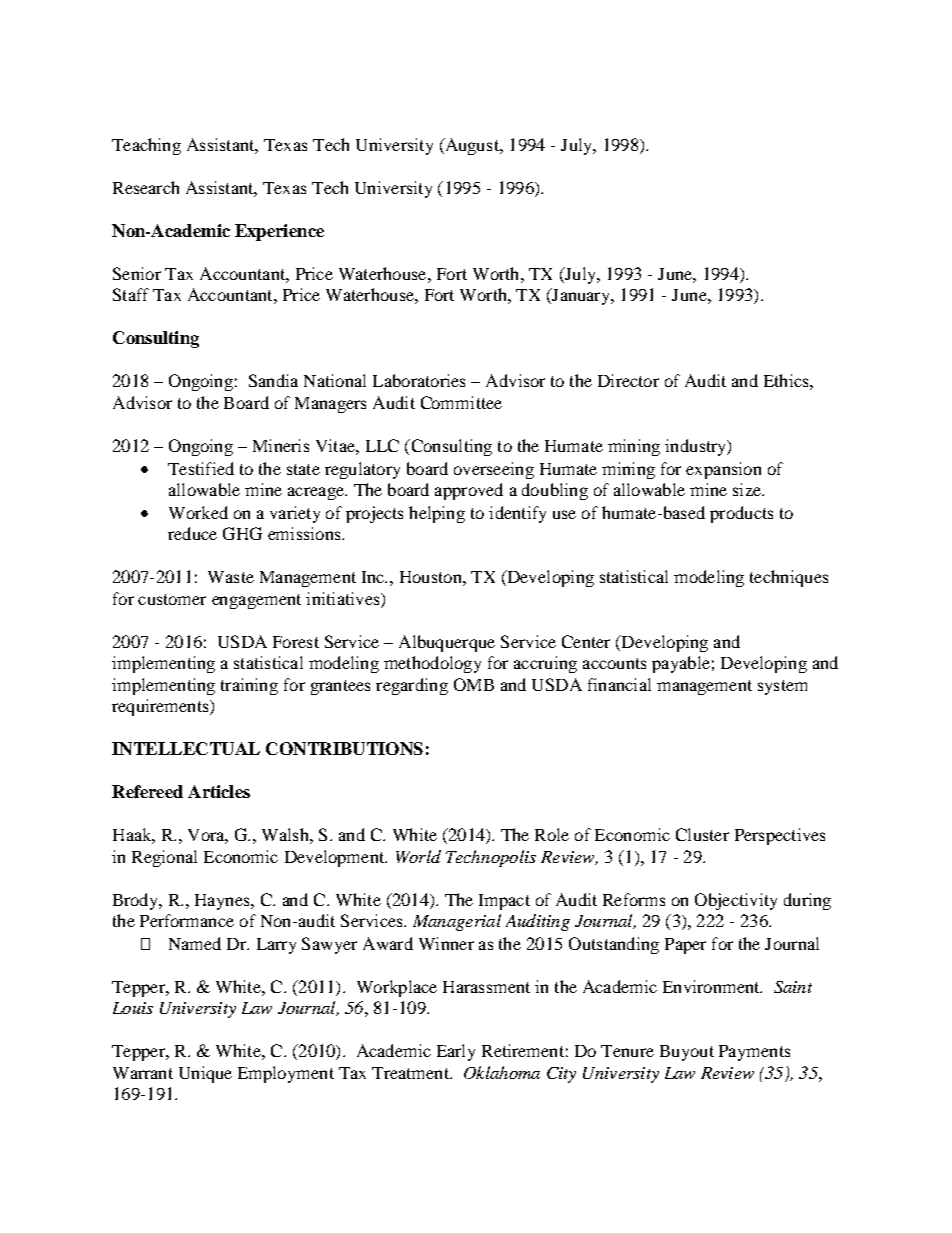 The height and width of the document is (1233, 952). What do you see at coordinates (456, 1052) in the document?
I see `Early` at bounding box center [456, 1052].
